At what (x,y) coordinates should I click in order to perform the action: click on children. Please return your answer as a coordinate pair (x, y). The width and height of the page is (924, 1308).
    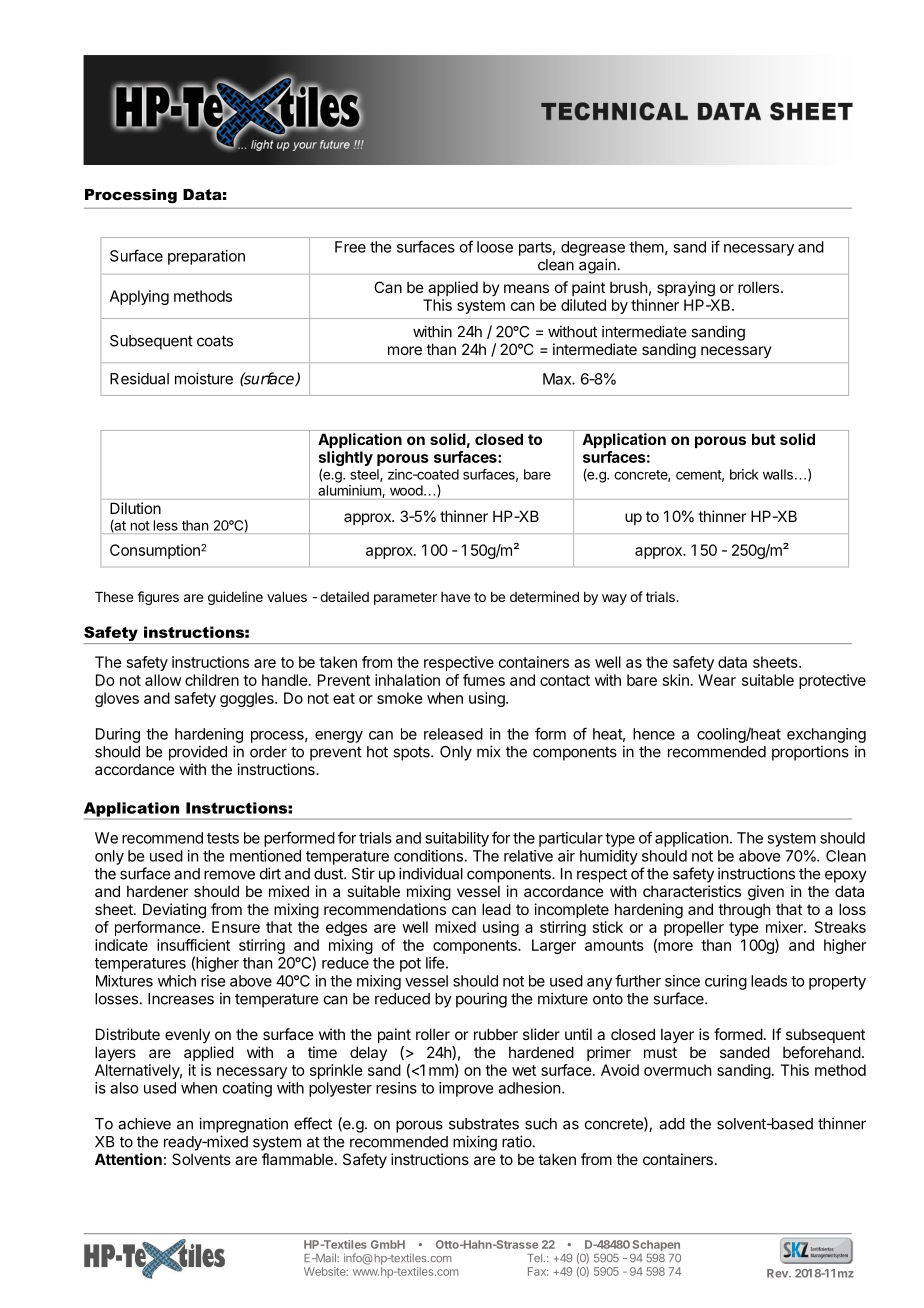
    Looking at the image, I should click on (212, 680).
